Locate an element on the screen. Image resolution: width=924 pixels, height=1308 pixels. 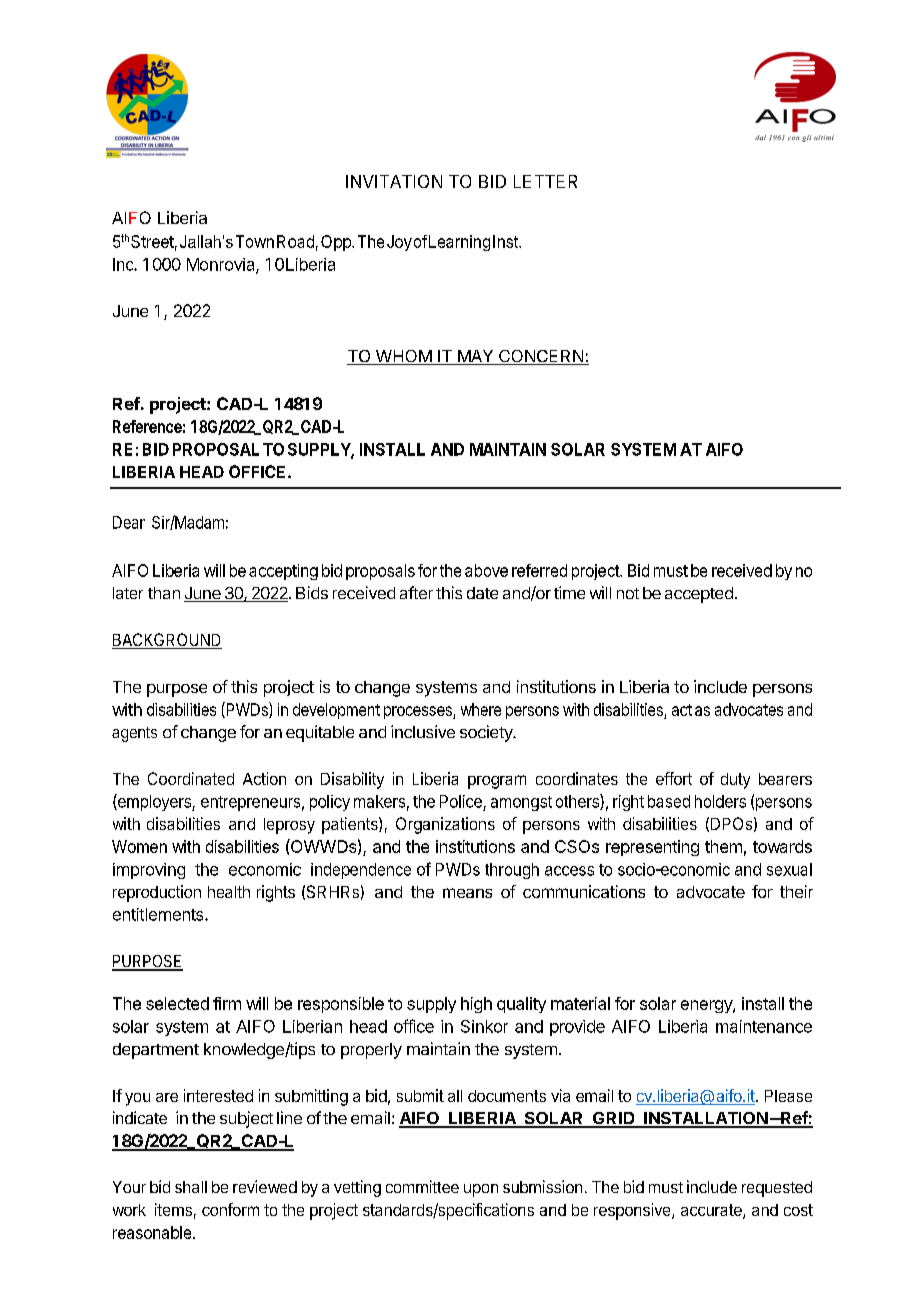
duty is located at coordinates (735, 781).
